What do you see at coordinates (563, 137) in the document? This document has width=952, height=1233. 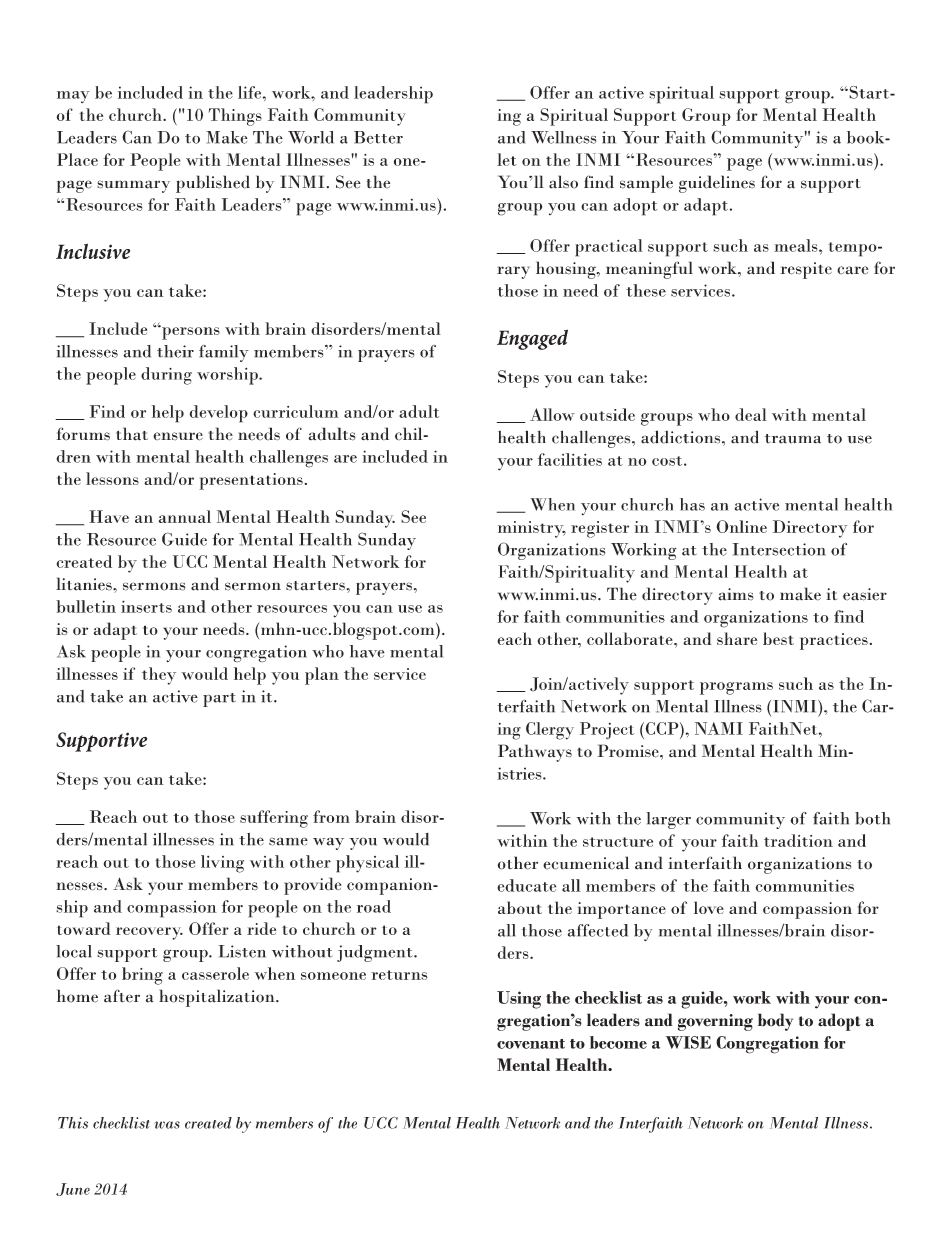 I see `Wellness` at bounding box center [563, 137].
